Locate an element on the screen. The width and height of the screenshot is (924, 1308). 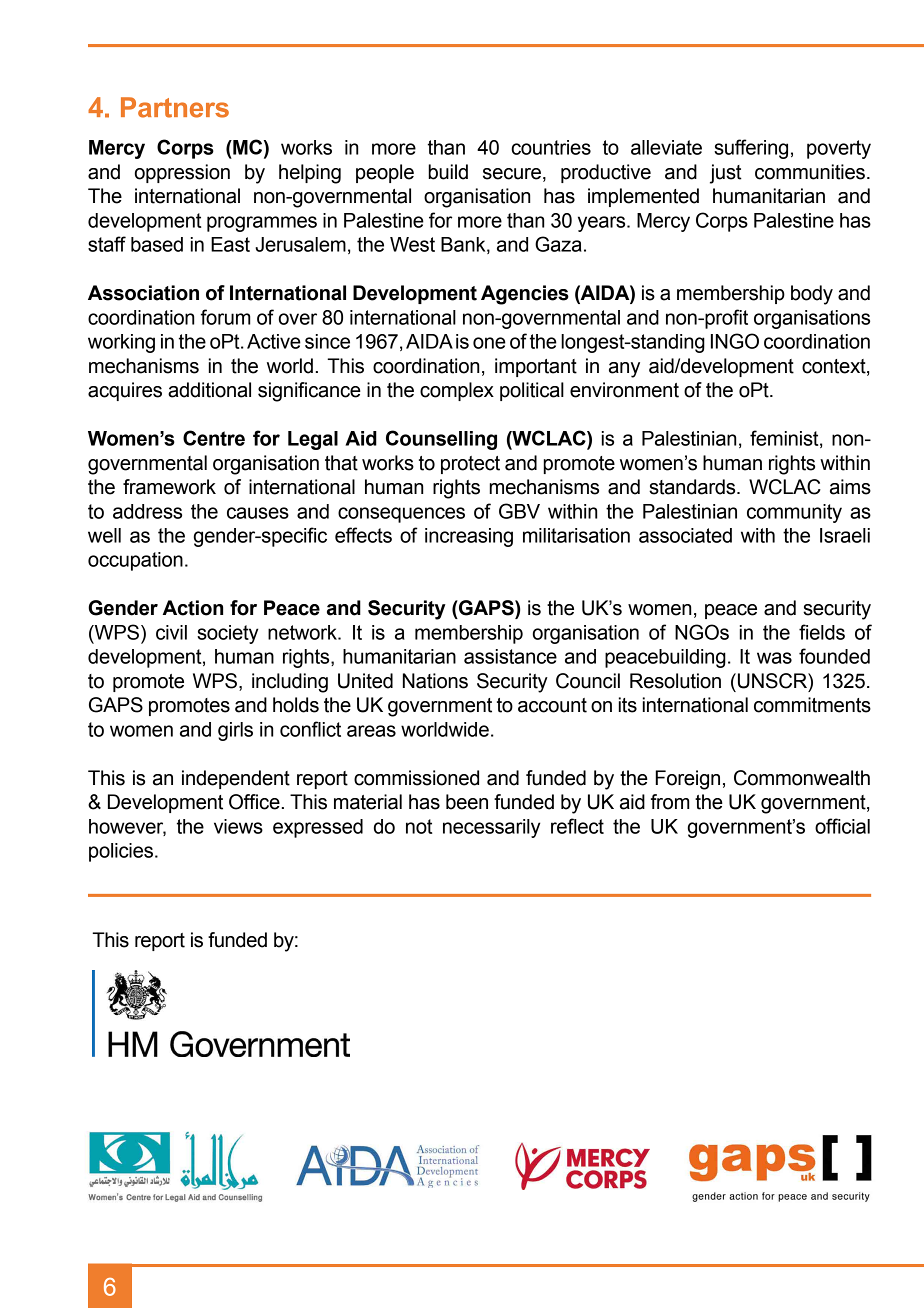
countries is located at coordinates (551, 147).
